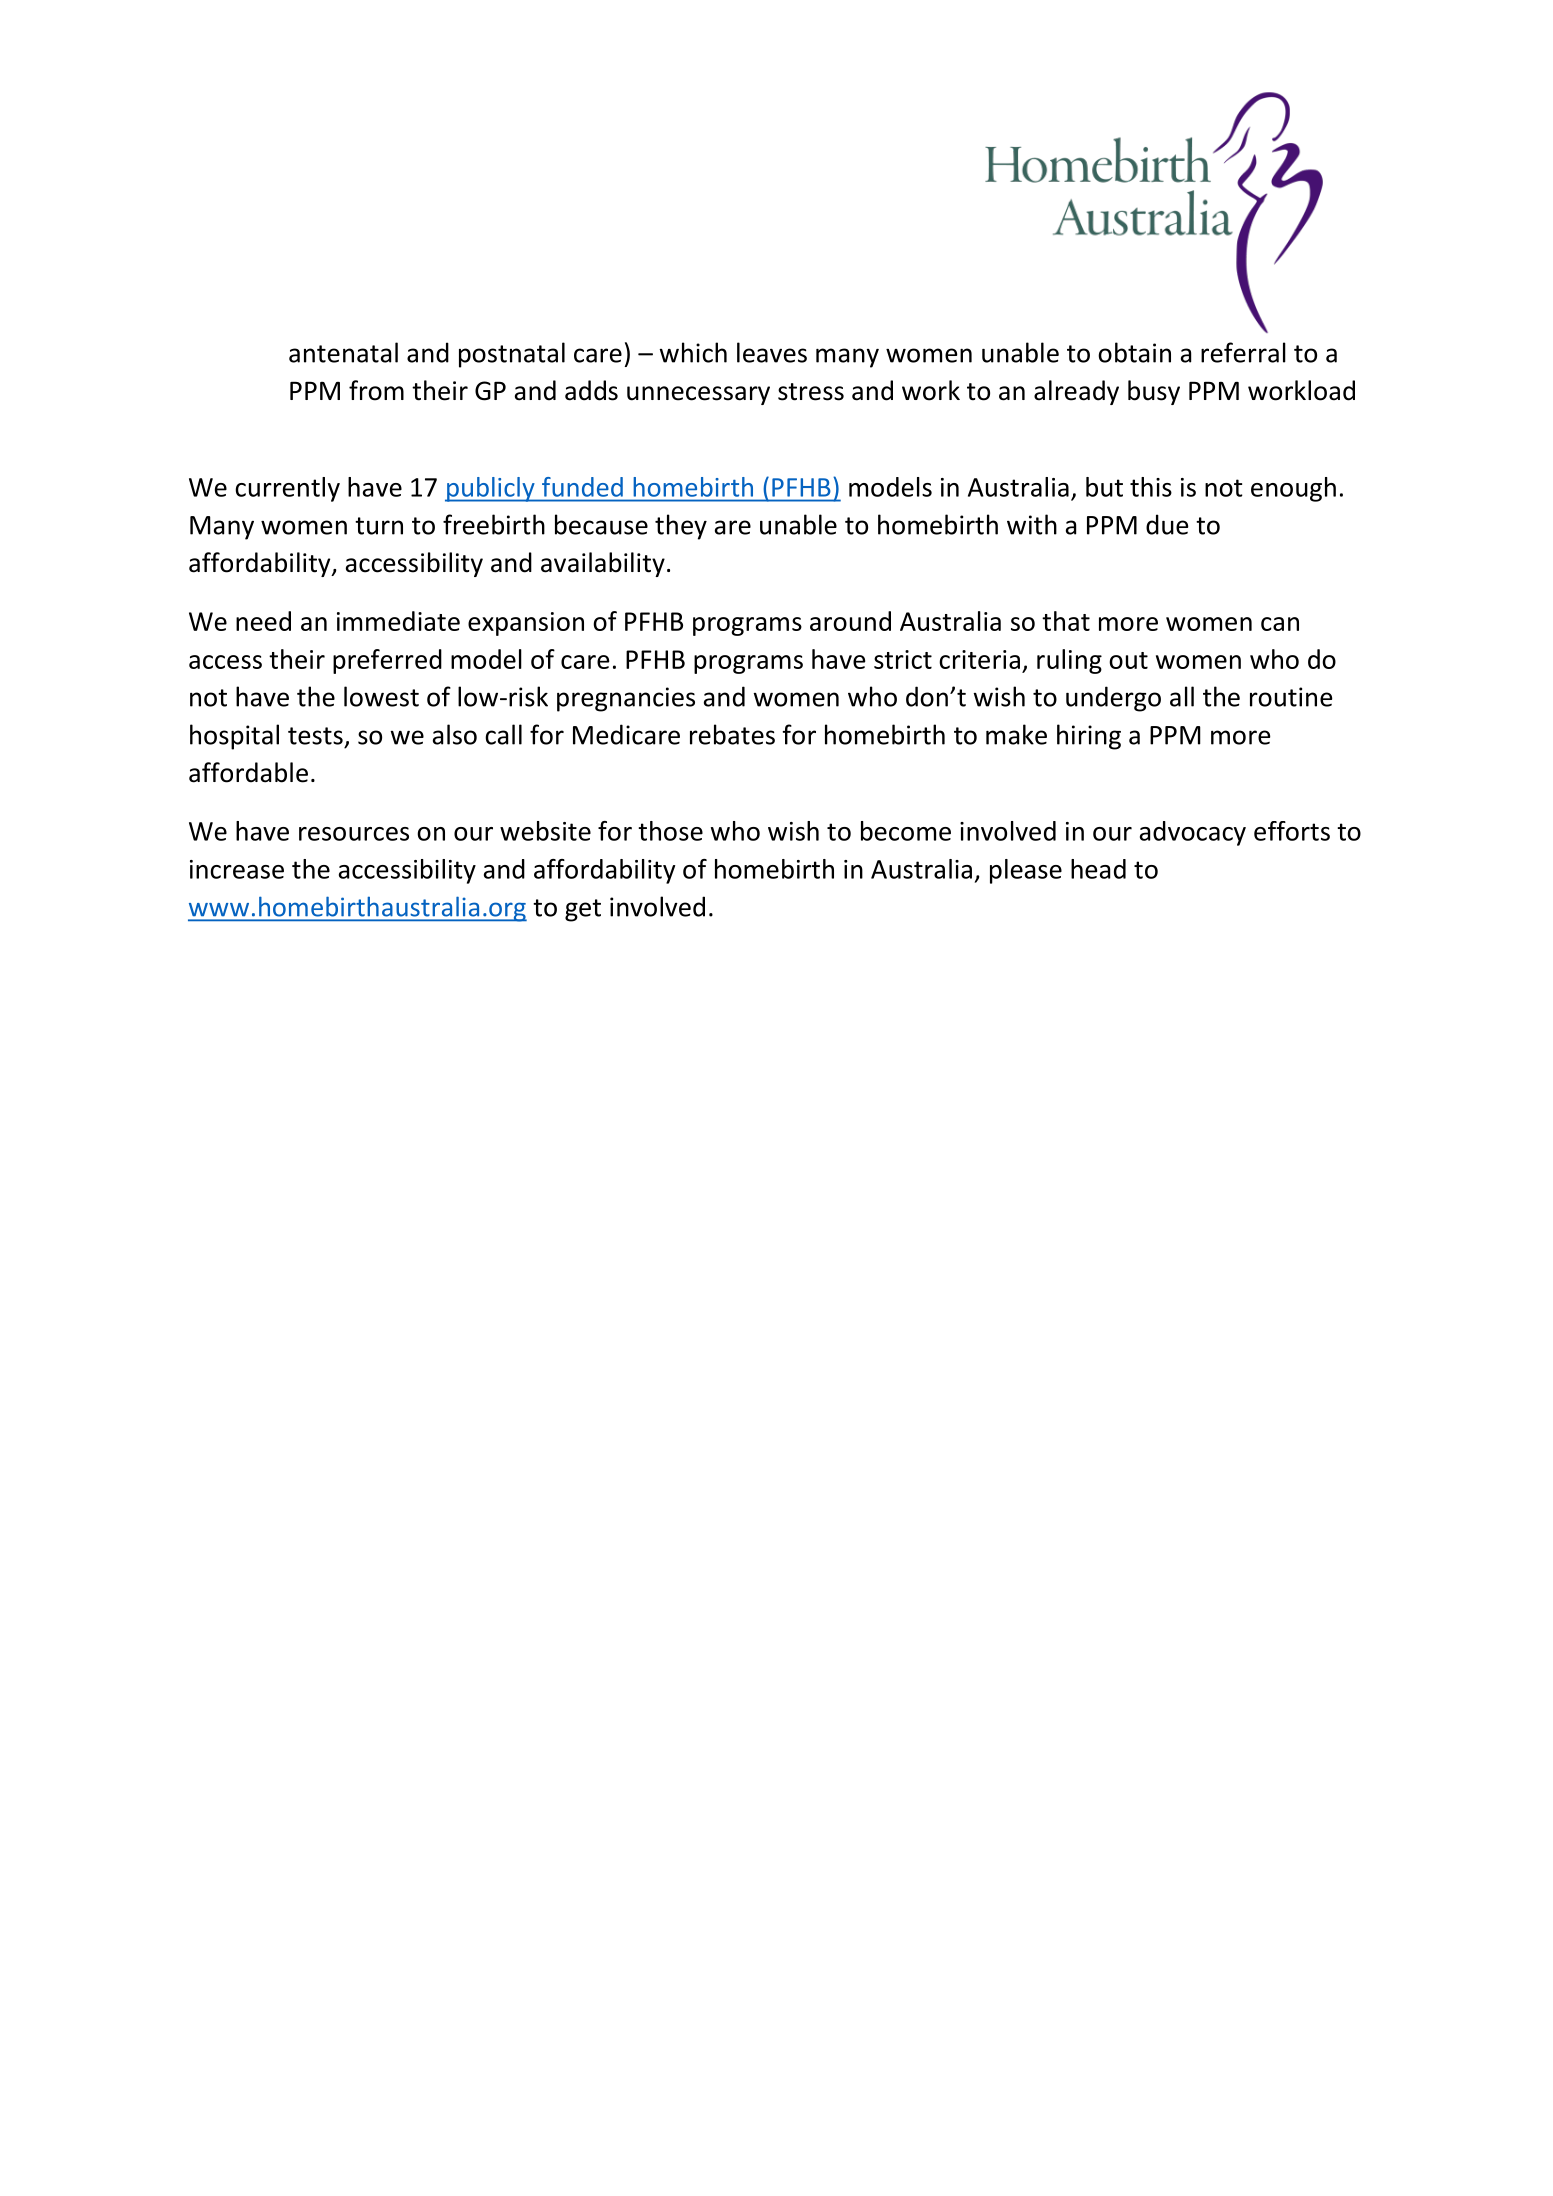 This image has width=1553, height=2196. I want to click on turn, so click(379, 526).
